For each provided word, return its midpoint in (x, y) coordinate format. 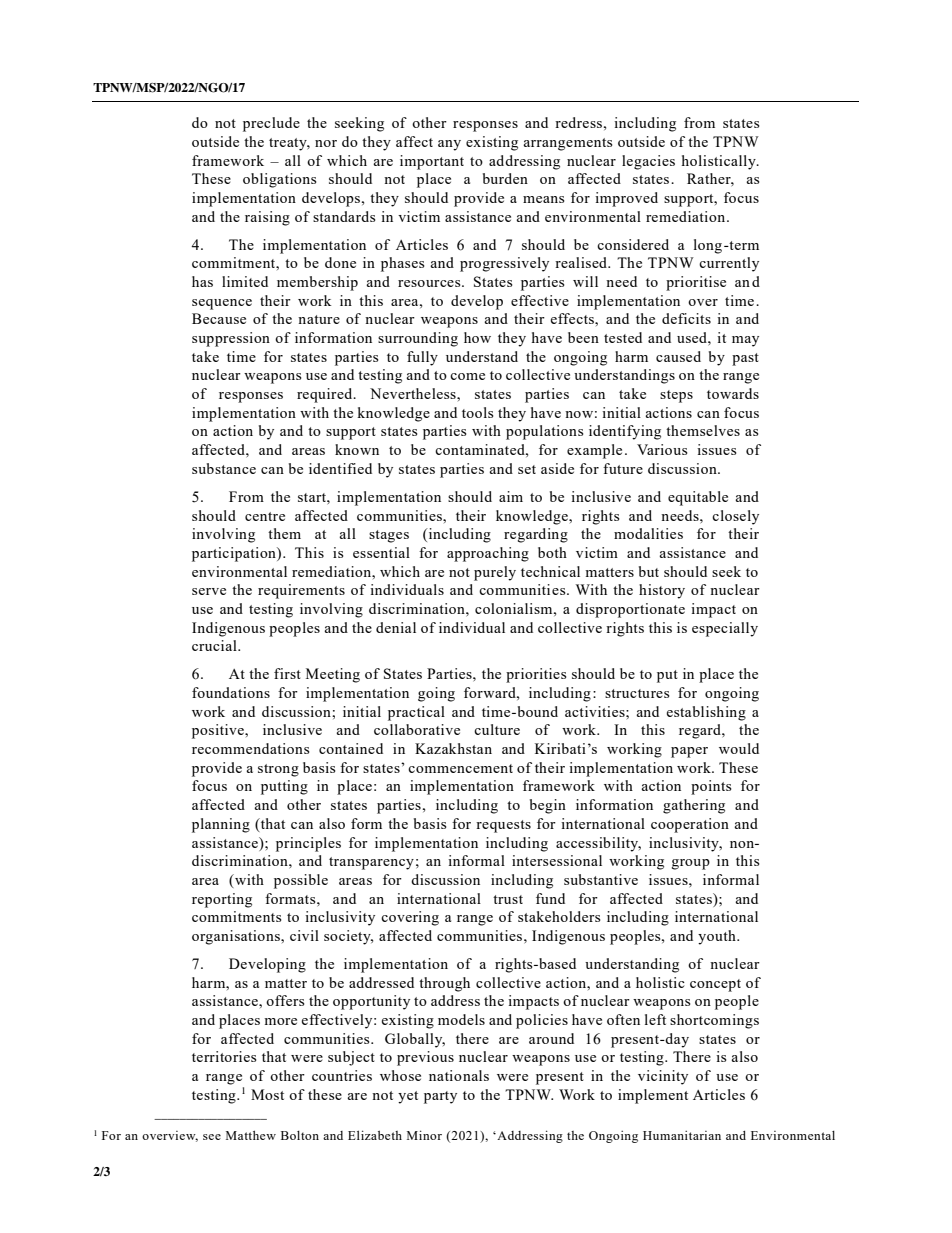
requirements (301, 591)
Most (267, 1094)
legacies (648, 162)
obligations (279, 180)
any (449, 145)
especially (725, 629)
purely (495, 573)
